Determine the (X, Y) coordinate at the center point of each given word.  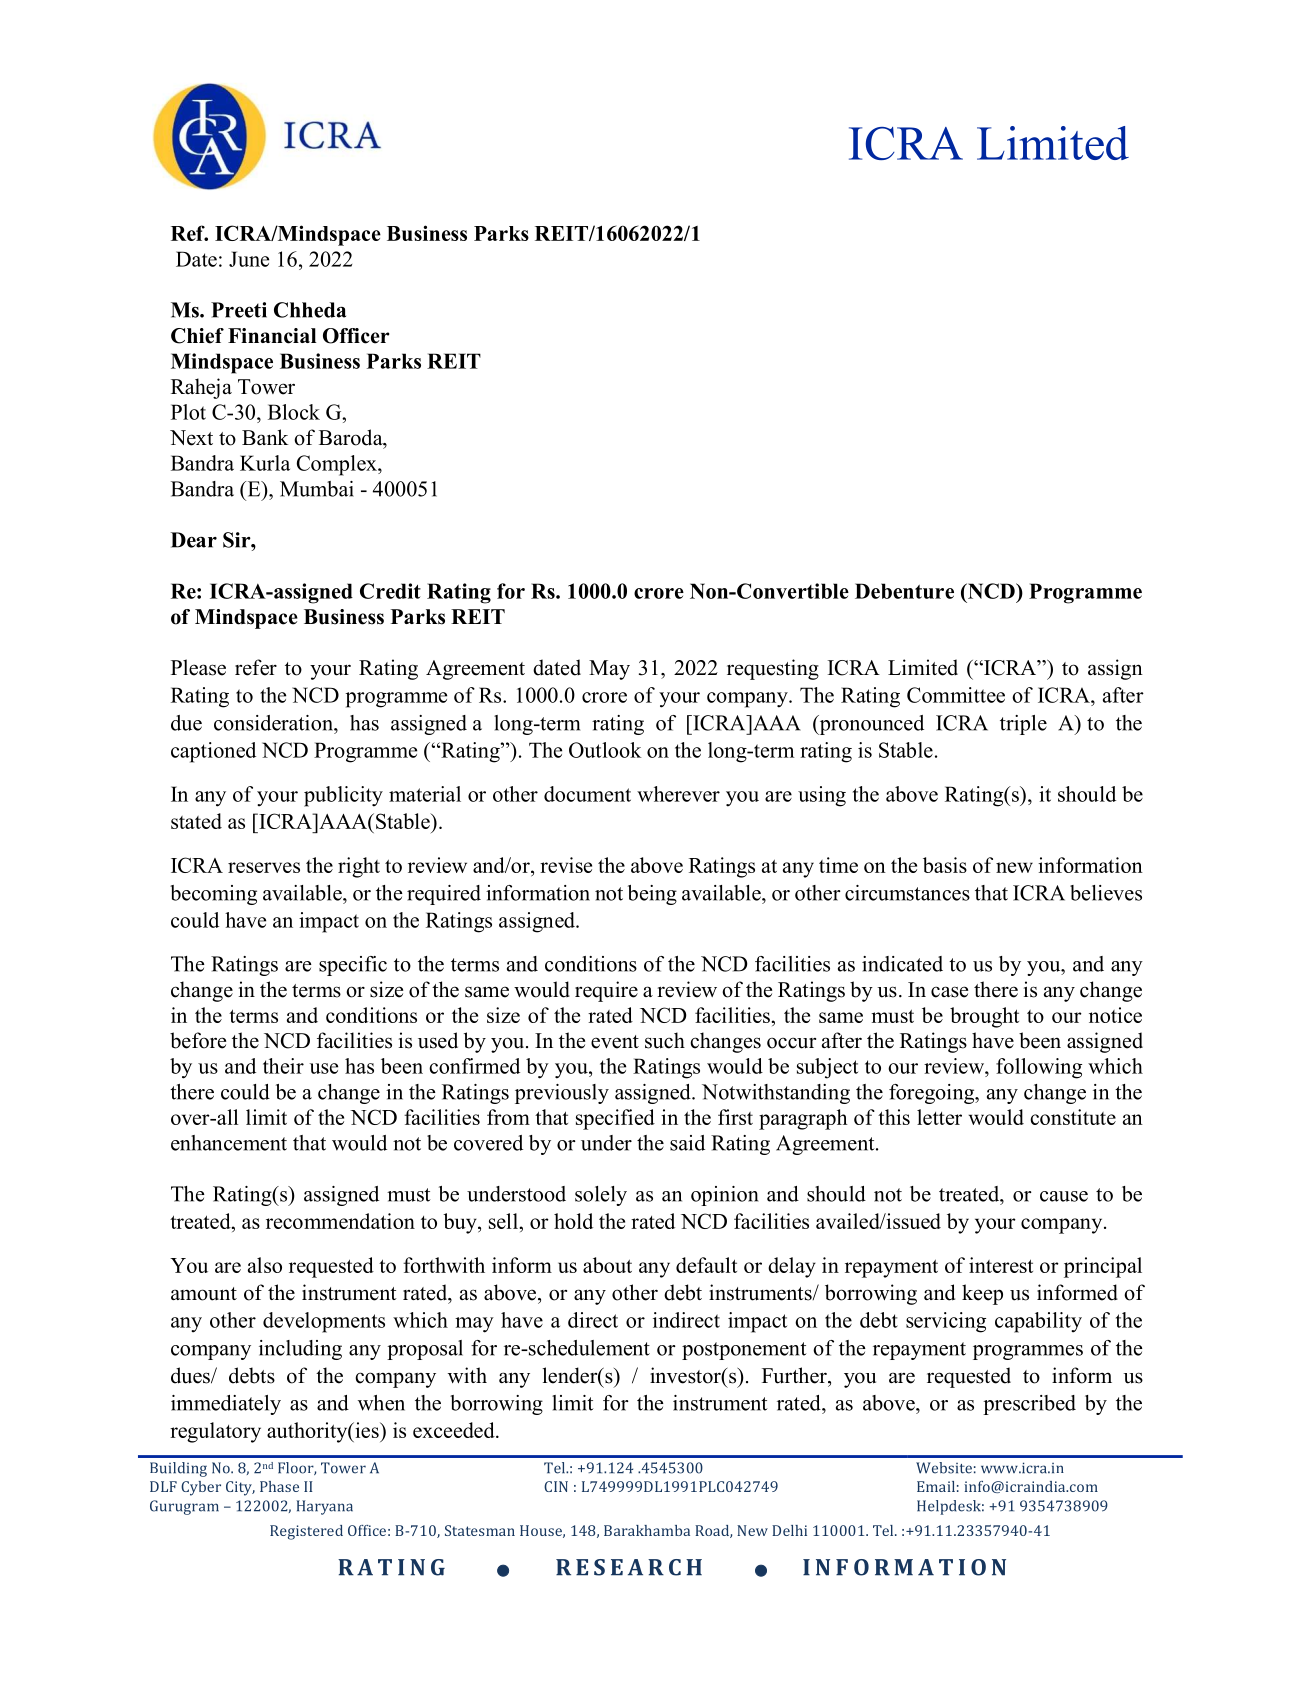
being (652, 895)
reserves (264, 867)
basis (945, 865)
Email (936, 1486)
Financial (272, 336)
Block (294, 412)
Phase (279, 1486)
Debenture (904, 591)
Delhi (789, 1530)
